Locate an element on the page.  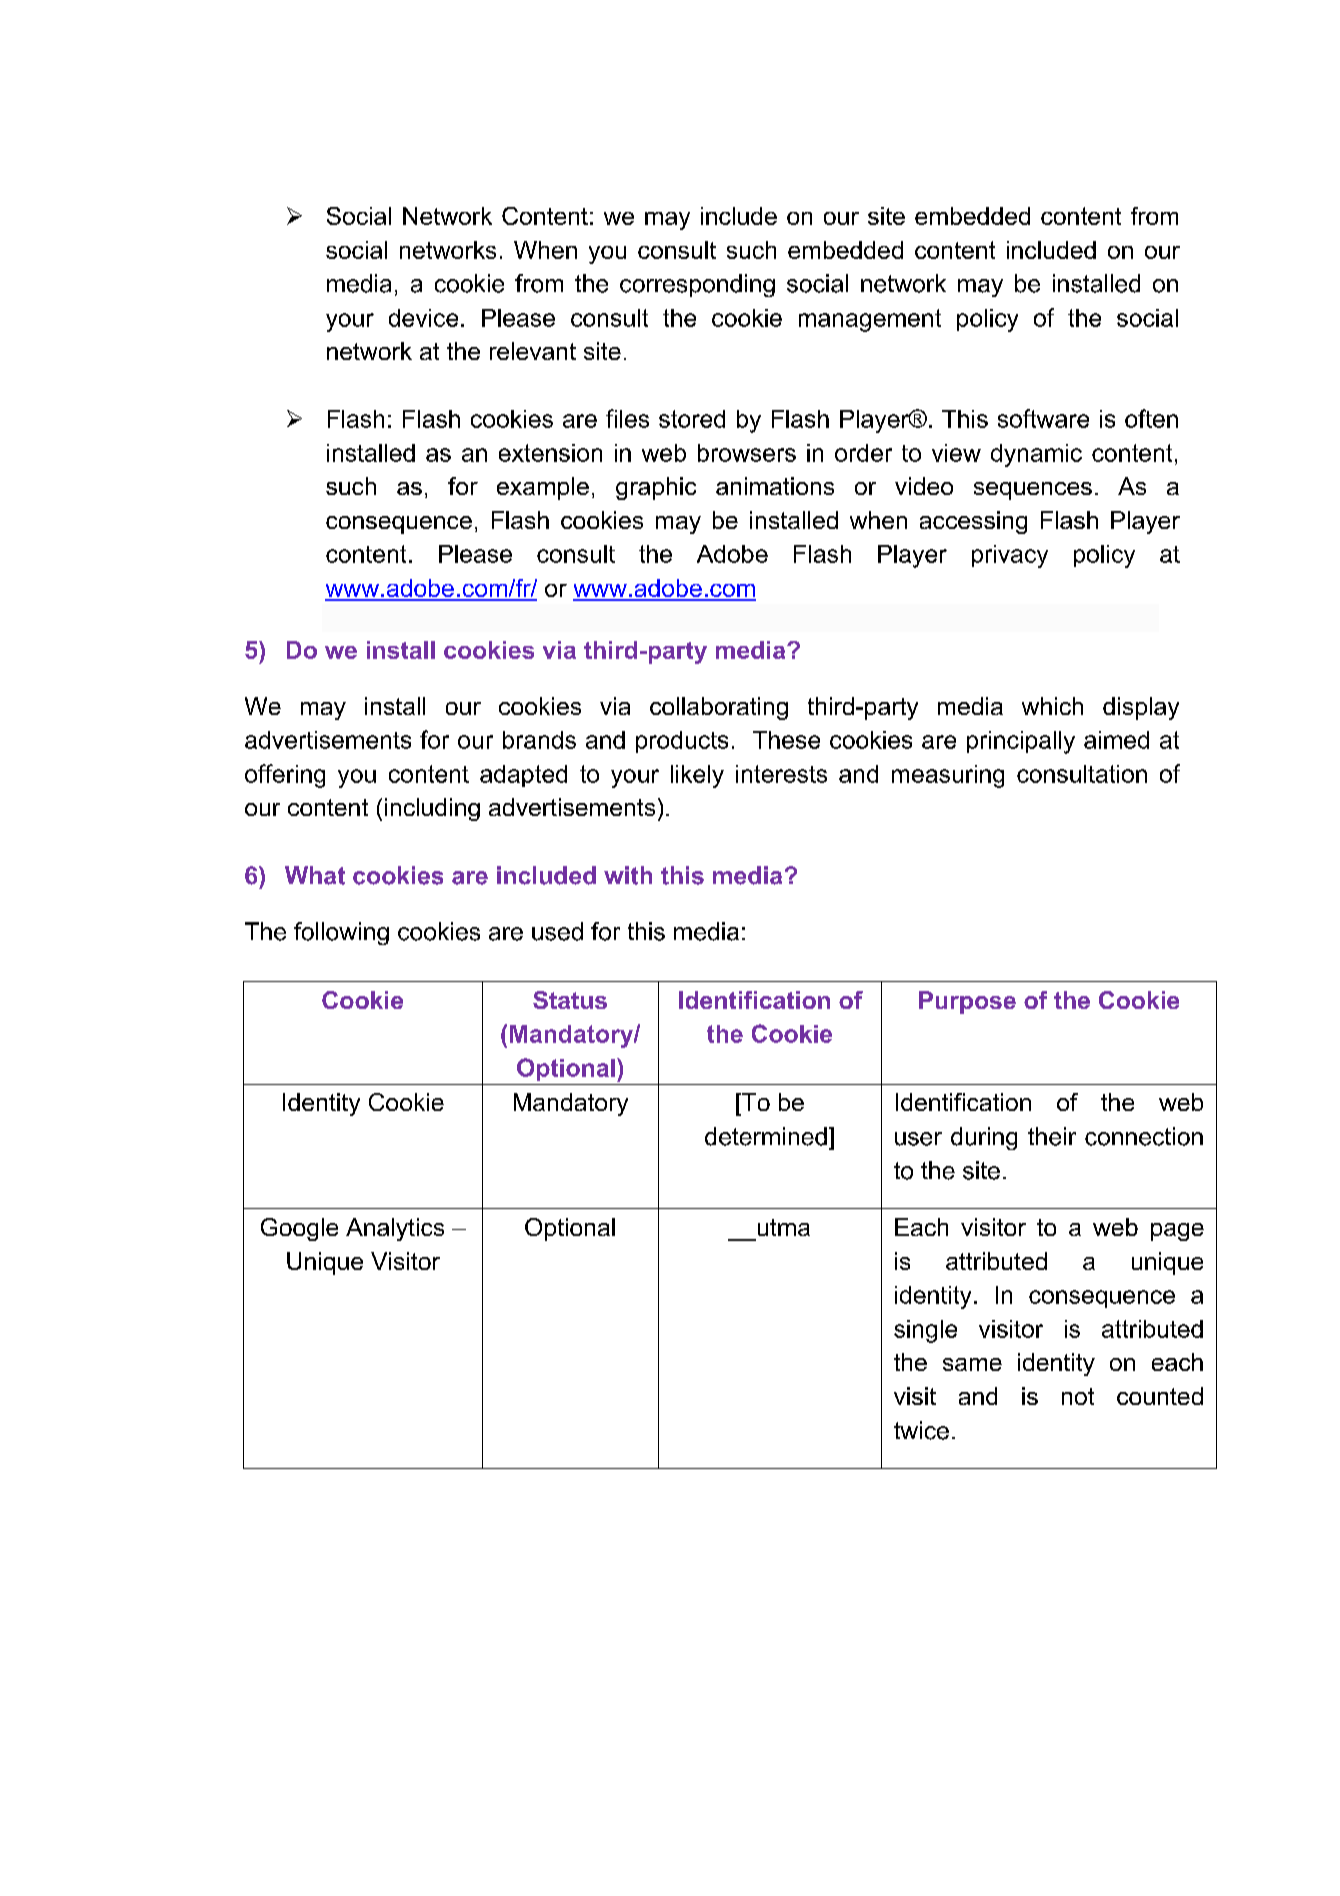
following is located at coordinates (341, 933).
